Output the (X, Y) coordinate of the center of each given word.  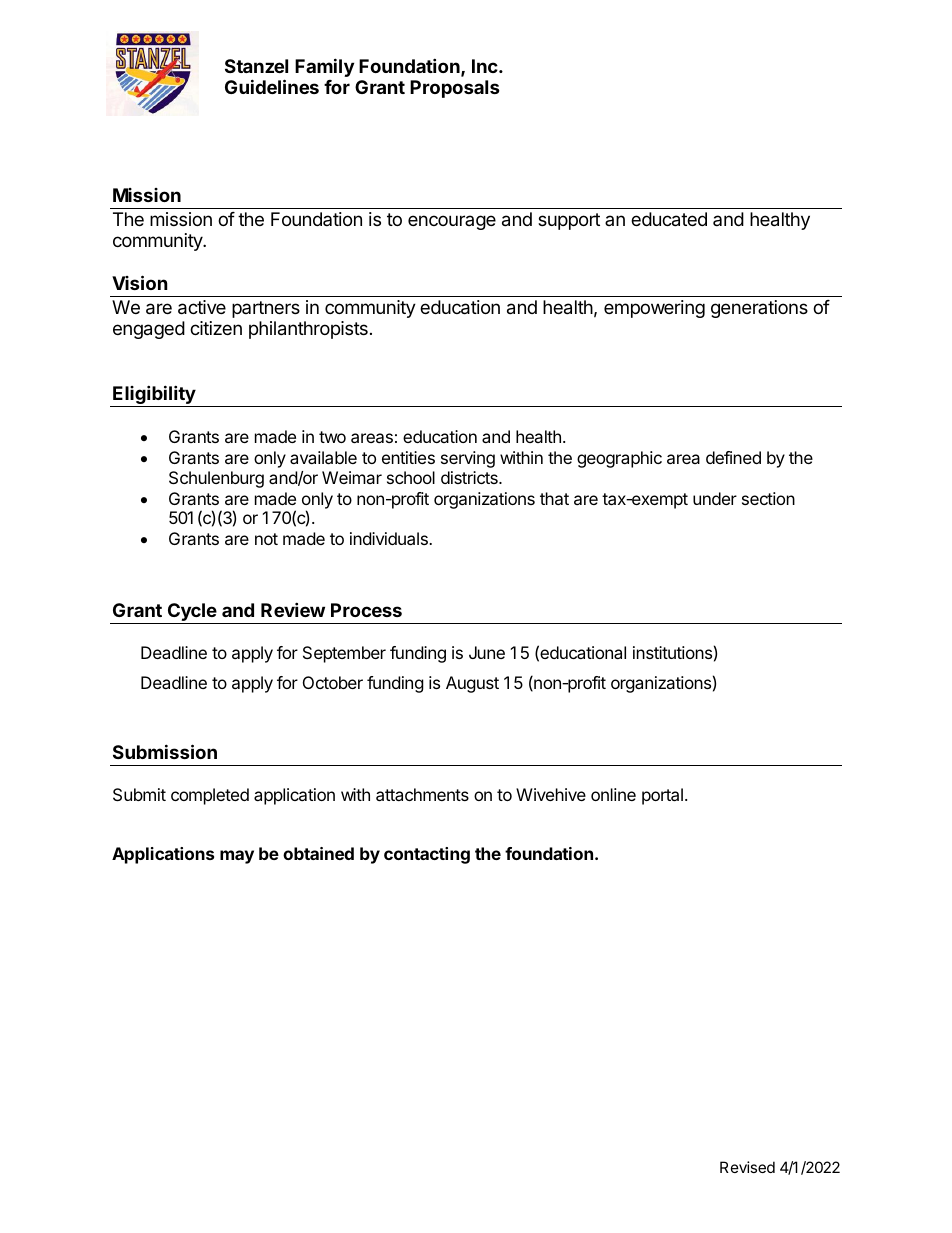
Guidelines (272, 86)
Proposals (455, 89)
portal (662, 796)
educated (669, 219)
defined (733, 457)
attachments (422, 794)
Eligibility (154, 396)
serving (468, 459)
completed (210, 796)
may (237, 857)
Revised (747, 1167)
